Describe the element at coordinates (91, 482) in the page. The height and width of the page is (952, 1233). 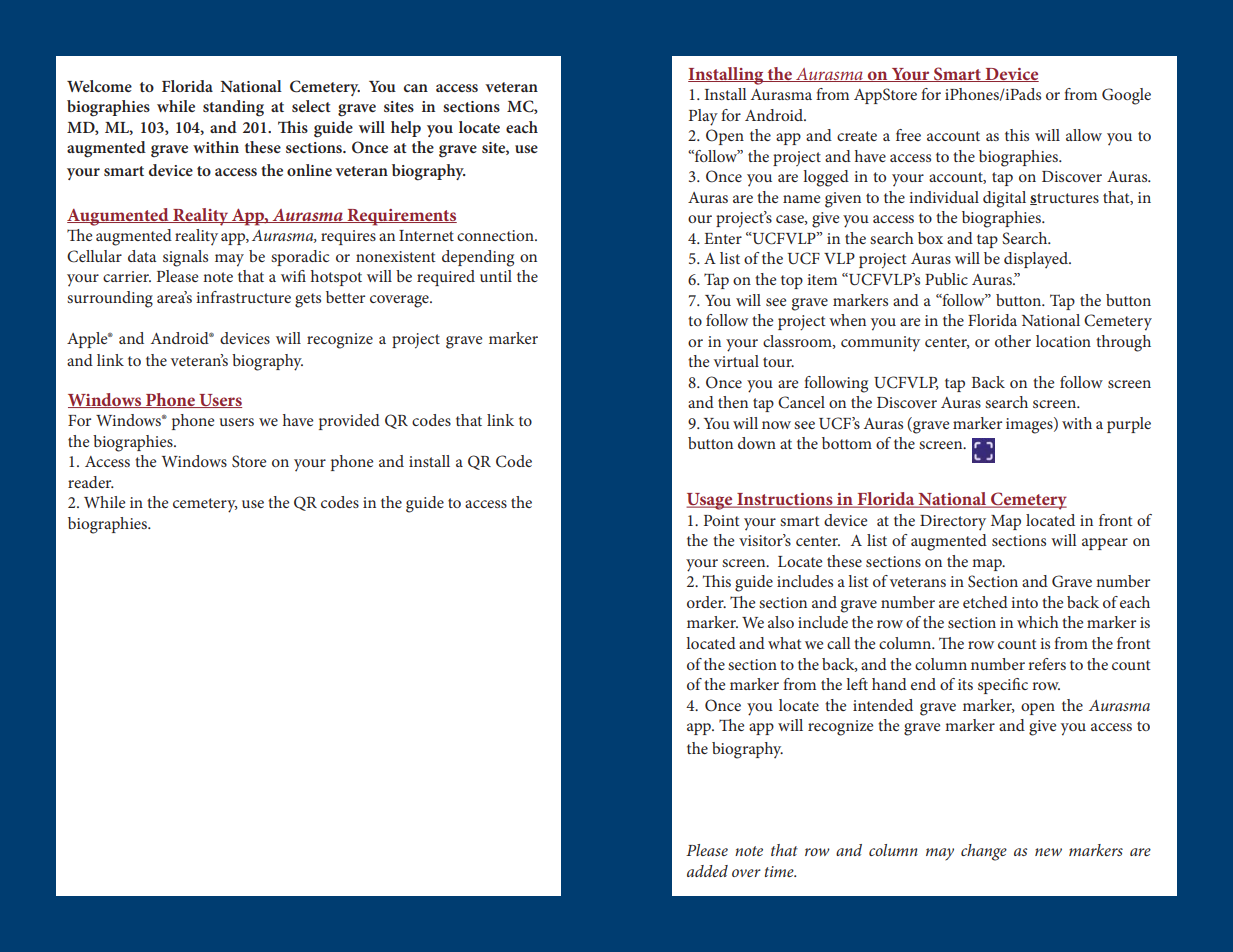
I see `reader` at that location.
